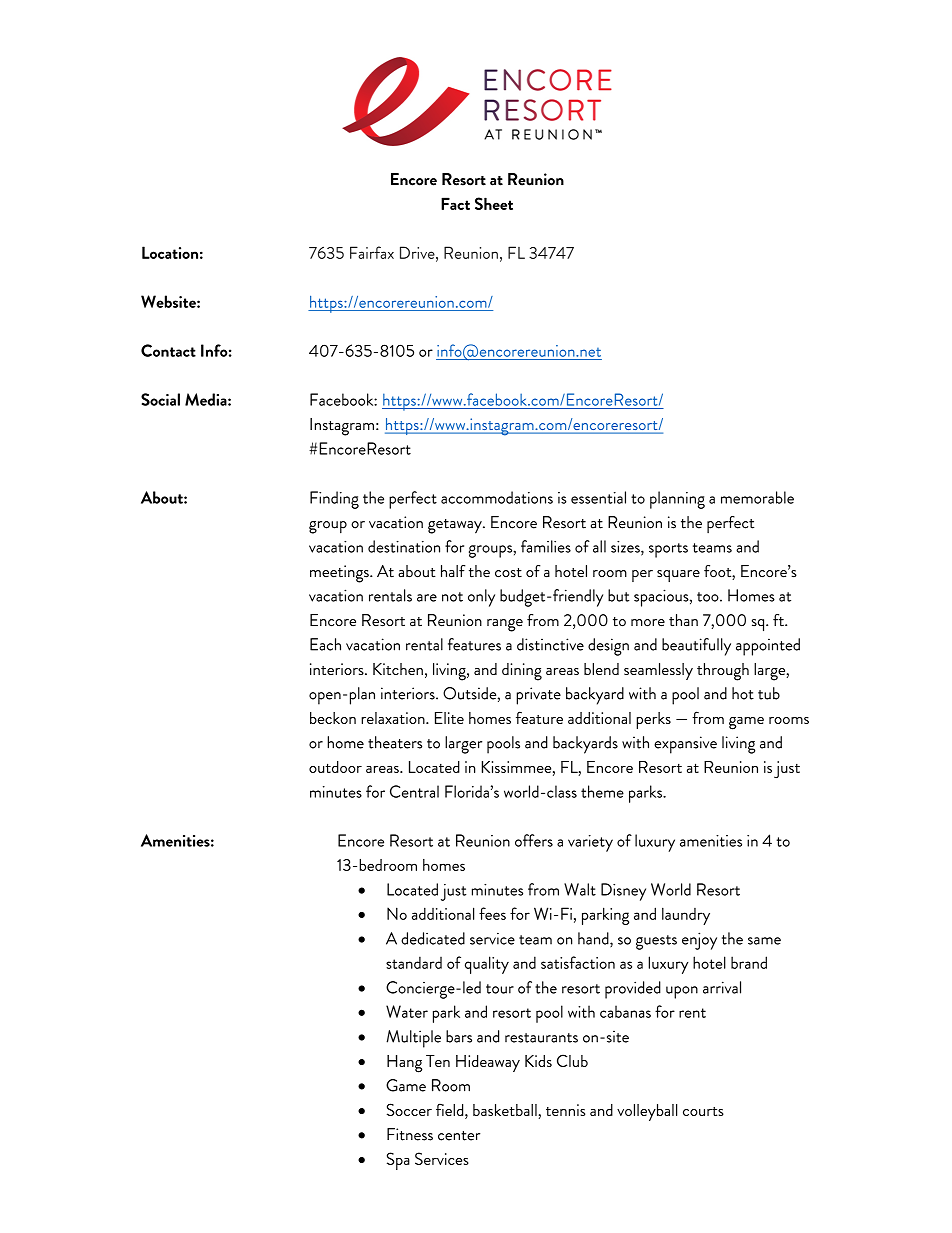 This document has width=952, height=1233. I want to click on Fairfax, so click(372, 252).
